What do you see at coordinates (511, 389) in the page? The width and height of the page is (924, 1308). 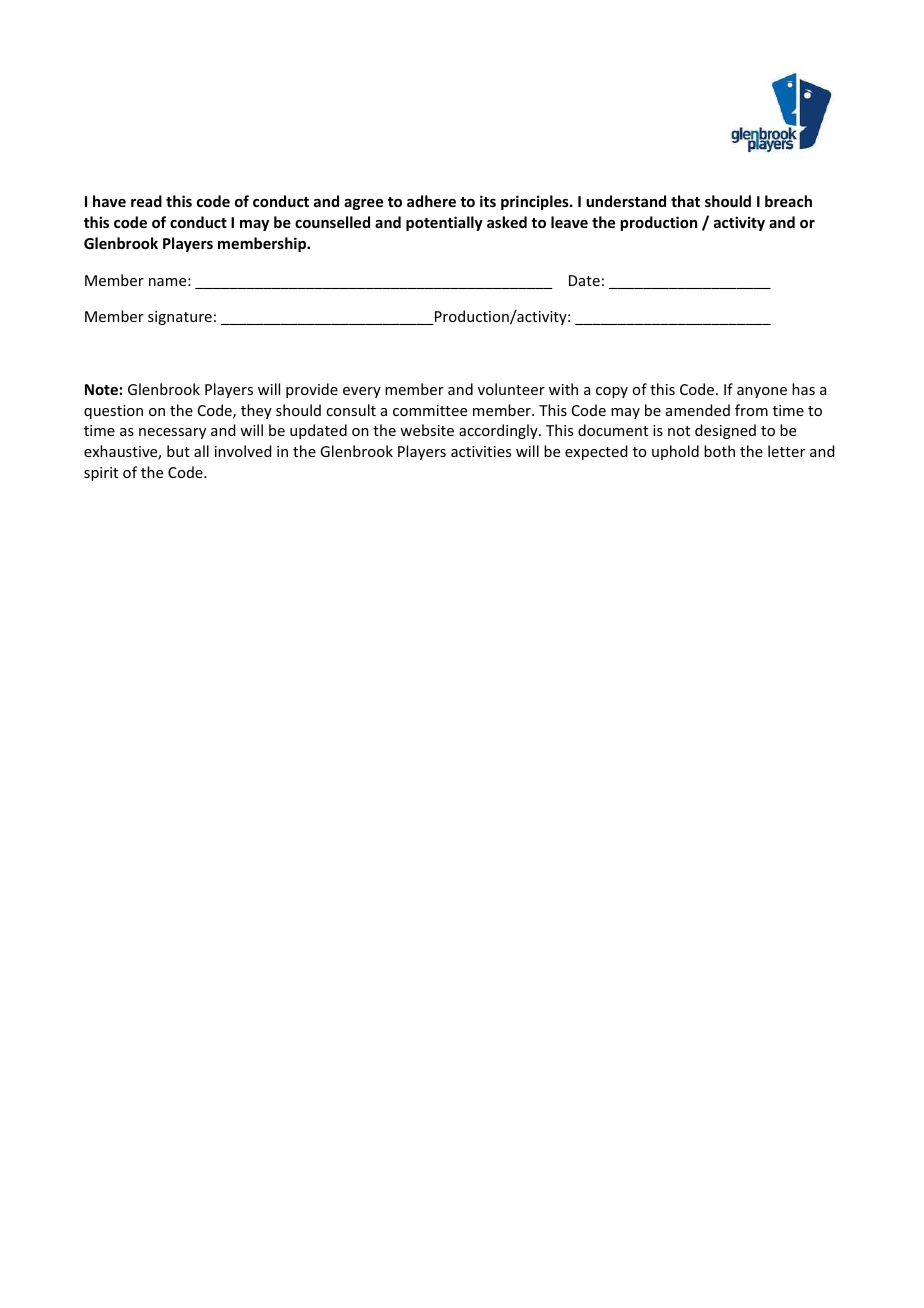 I see `volunteer` at bounding box center [511, 389].
